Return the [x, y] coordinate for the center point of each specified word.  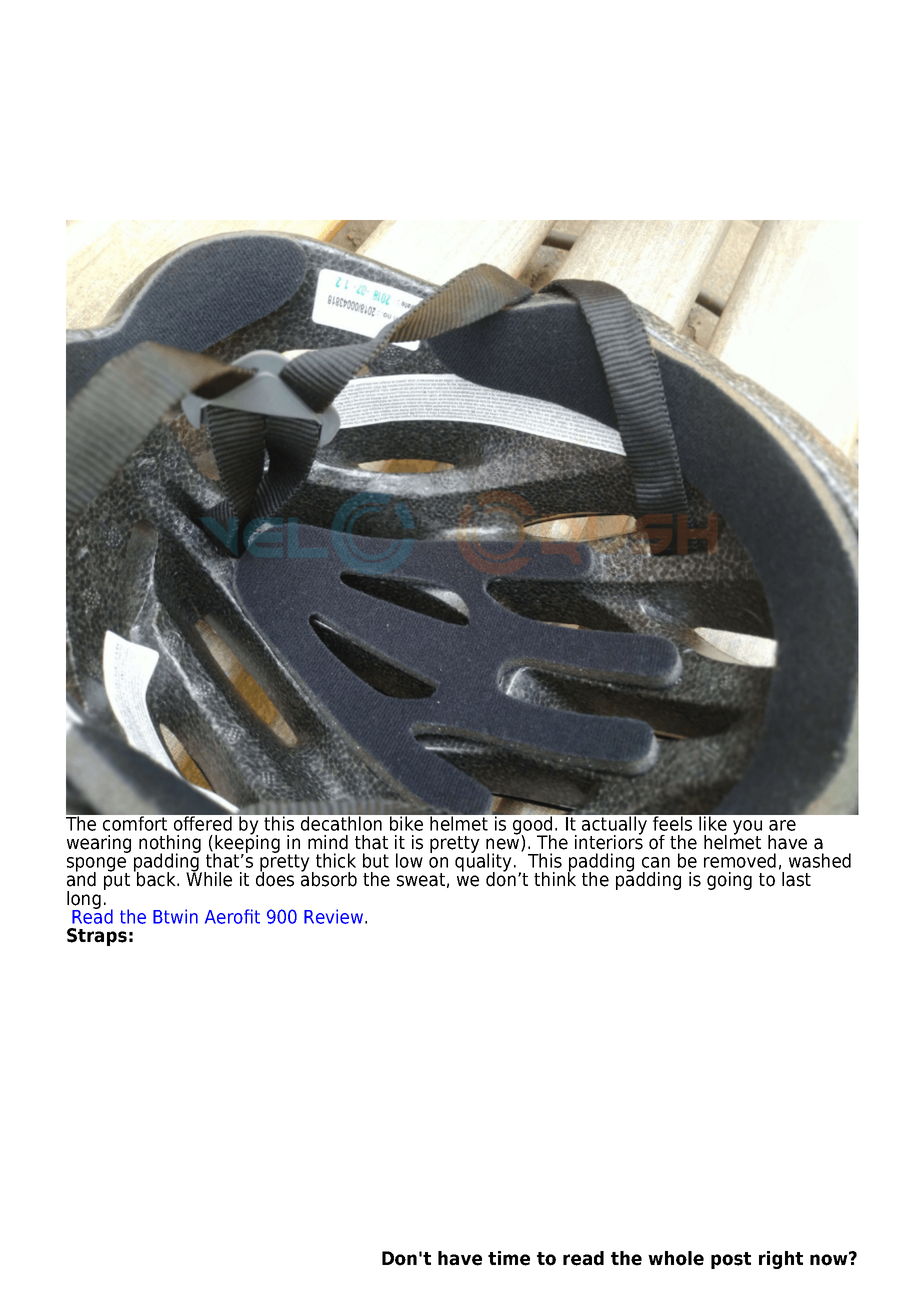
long [84, 901]
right [781, 1260]
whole [676, 1258]
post [731, 1260]
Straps [97, 937]
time [509, 1258]
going [729, 881]
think [555, 878]
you [747, 828]
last [796, 879]
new [504, 845]
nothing [170, 845]
